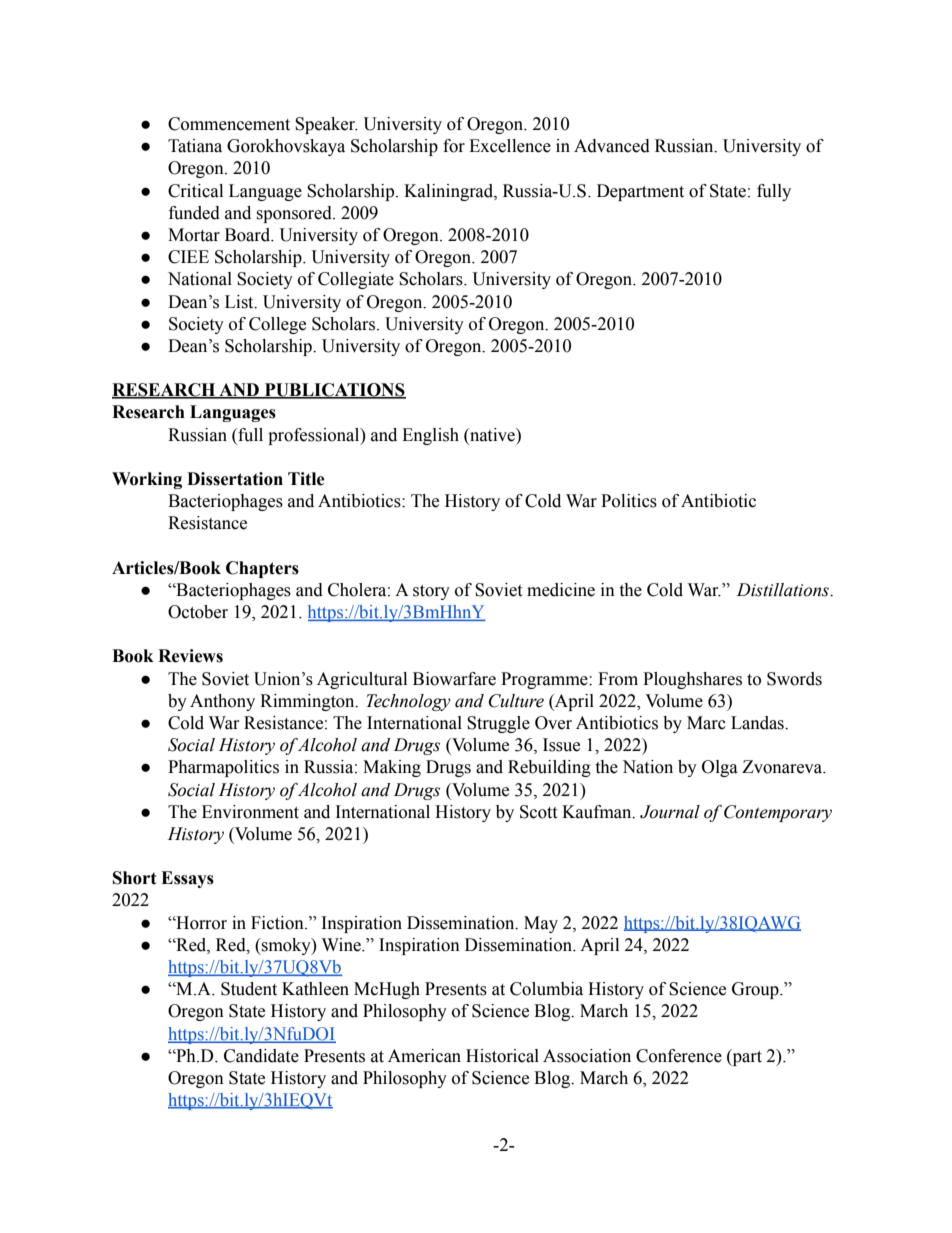  Describe the element at coordinates (784, 590) in the screenshot. I see `Distillations` at that location.
